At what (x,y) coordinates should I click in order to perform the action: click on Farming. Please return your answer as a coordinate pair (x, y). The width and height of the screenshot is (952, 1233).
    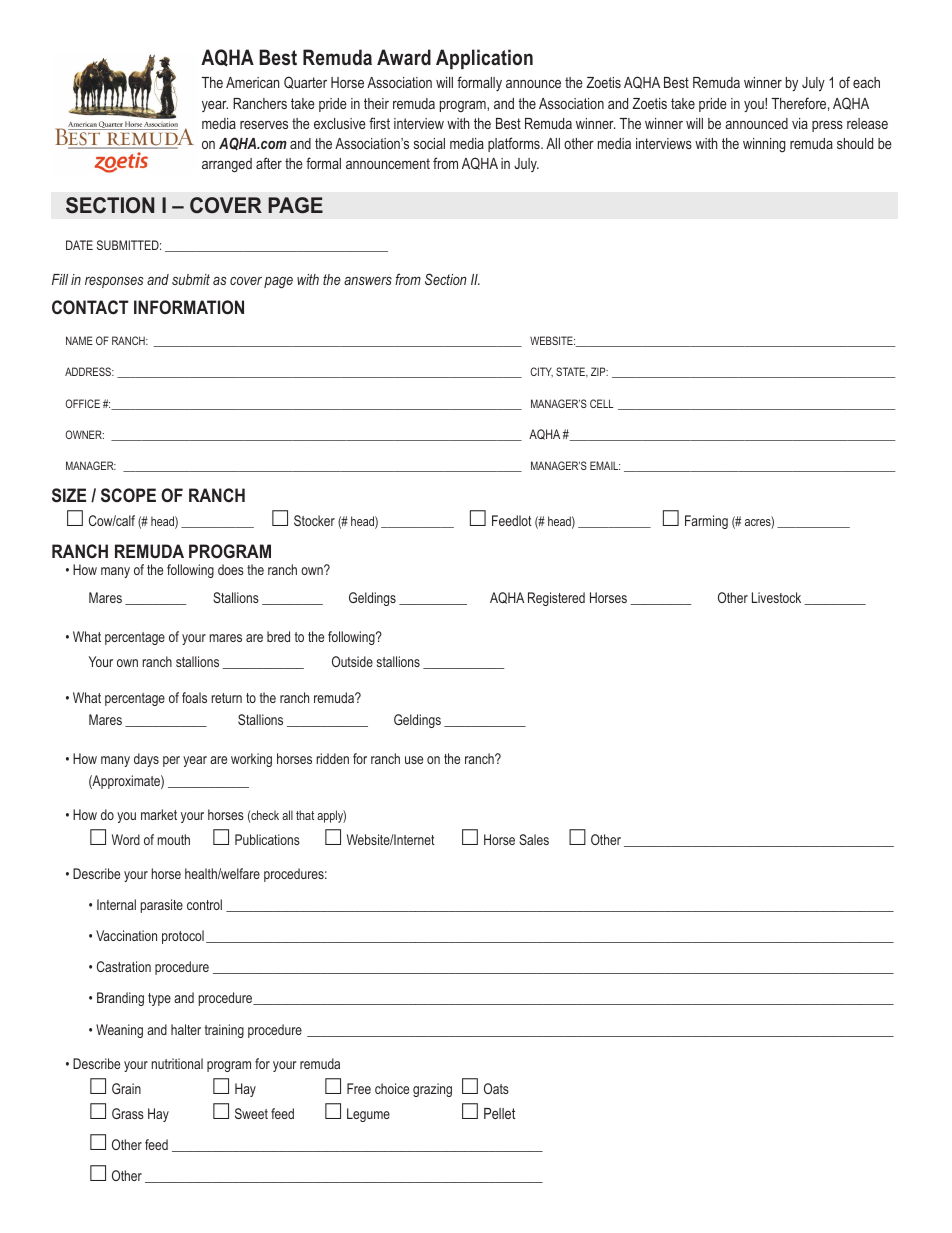
    Looking at the image, I should click on (706, 522).
